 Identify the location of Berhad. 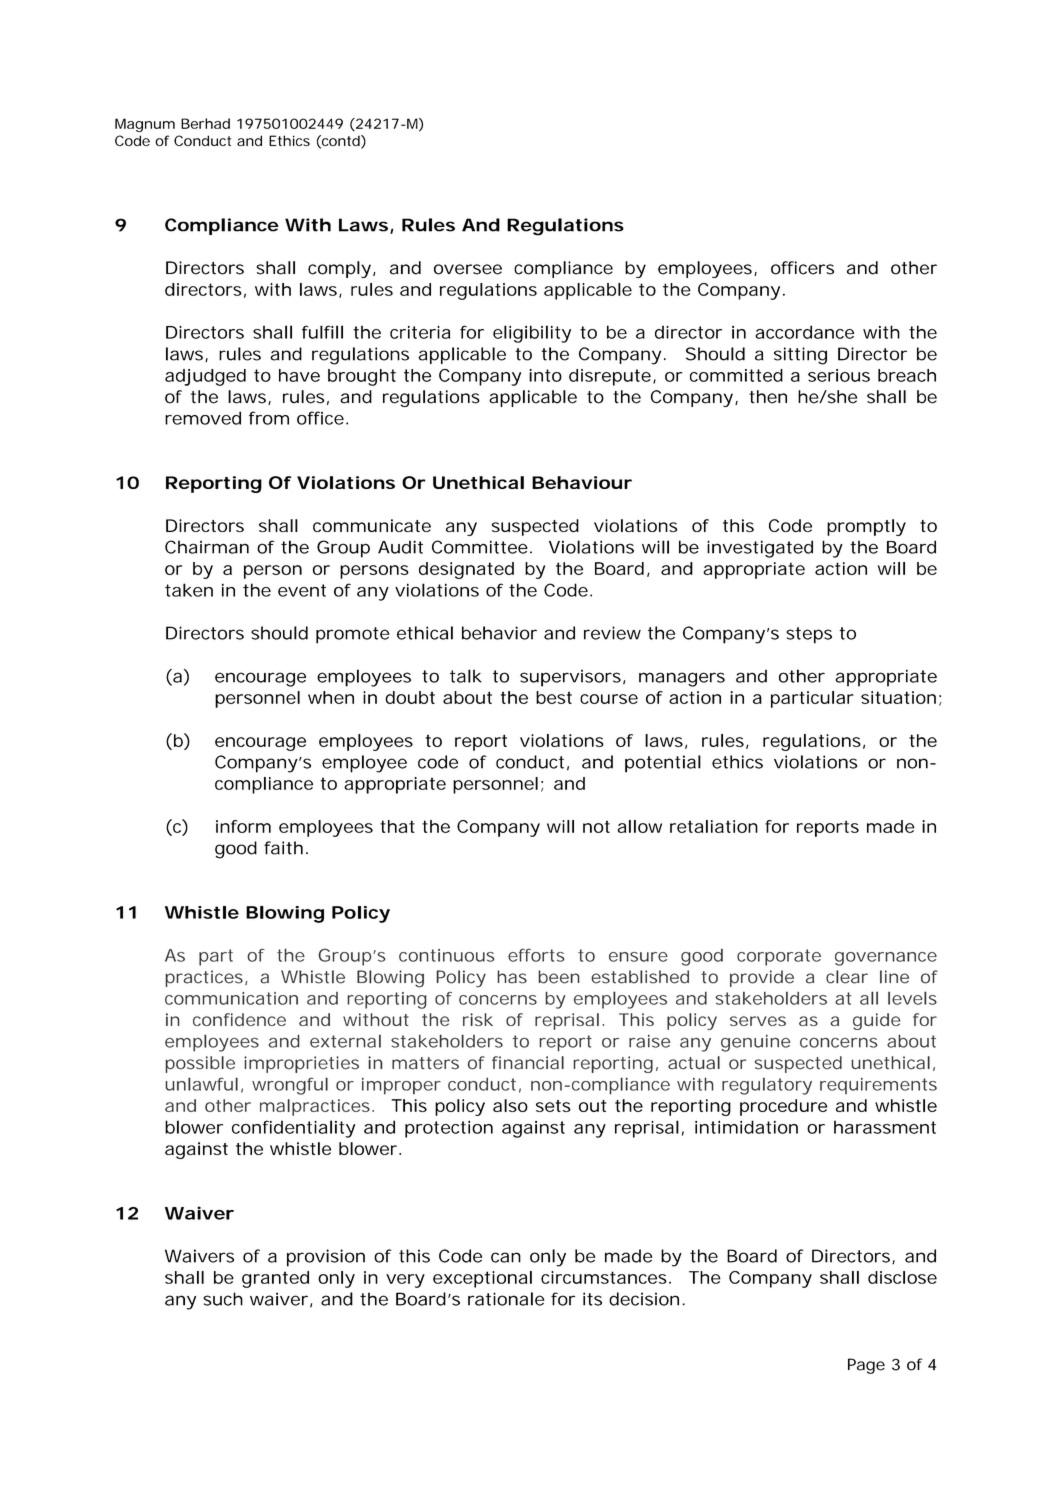
(205, 123).
